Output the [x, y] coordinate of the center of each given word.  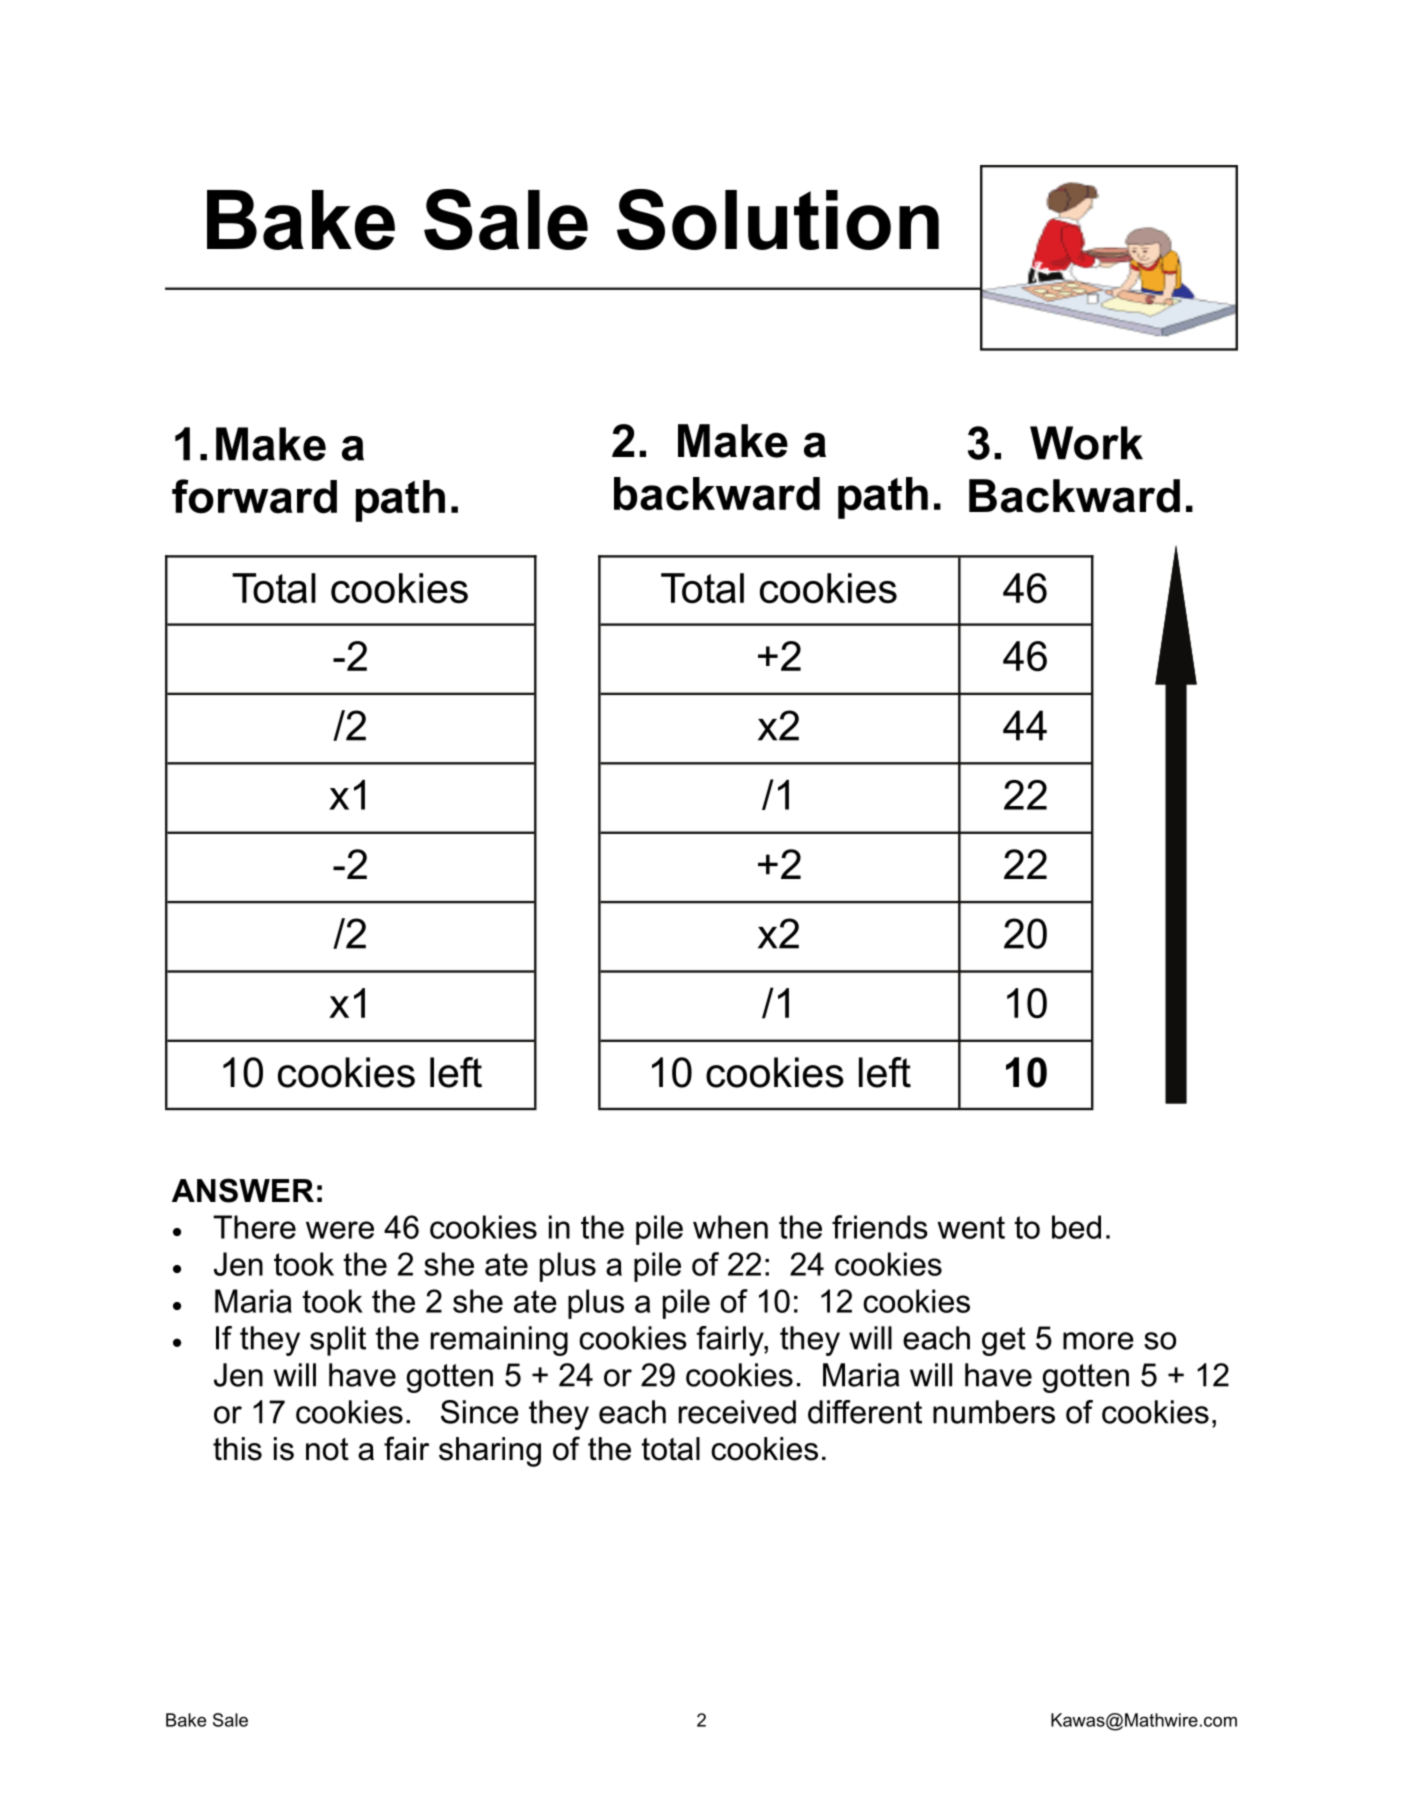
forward [254, 496]
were [340, 1230]
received [737, 1412]
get [1004, 1341]
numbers [994, 1412]
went [971, 1227]
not [327, 1449]
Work [1086, 443]
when [730, 1227]
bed [1076, 1227]
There [254, 1227]
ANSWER [243, 1190]
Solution [778, 219]
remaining [499, 1341]
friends [880, 1227]
